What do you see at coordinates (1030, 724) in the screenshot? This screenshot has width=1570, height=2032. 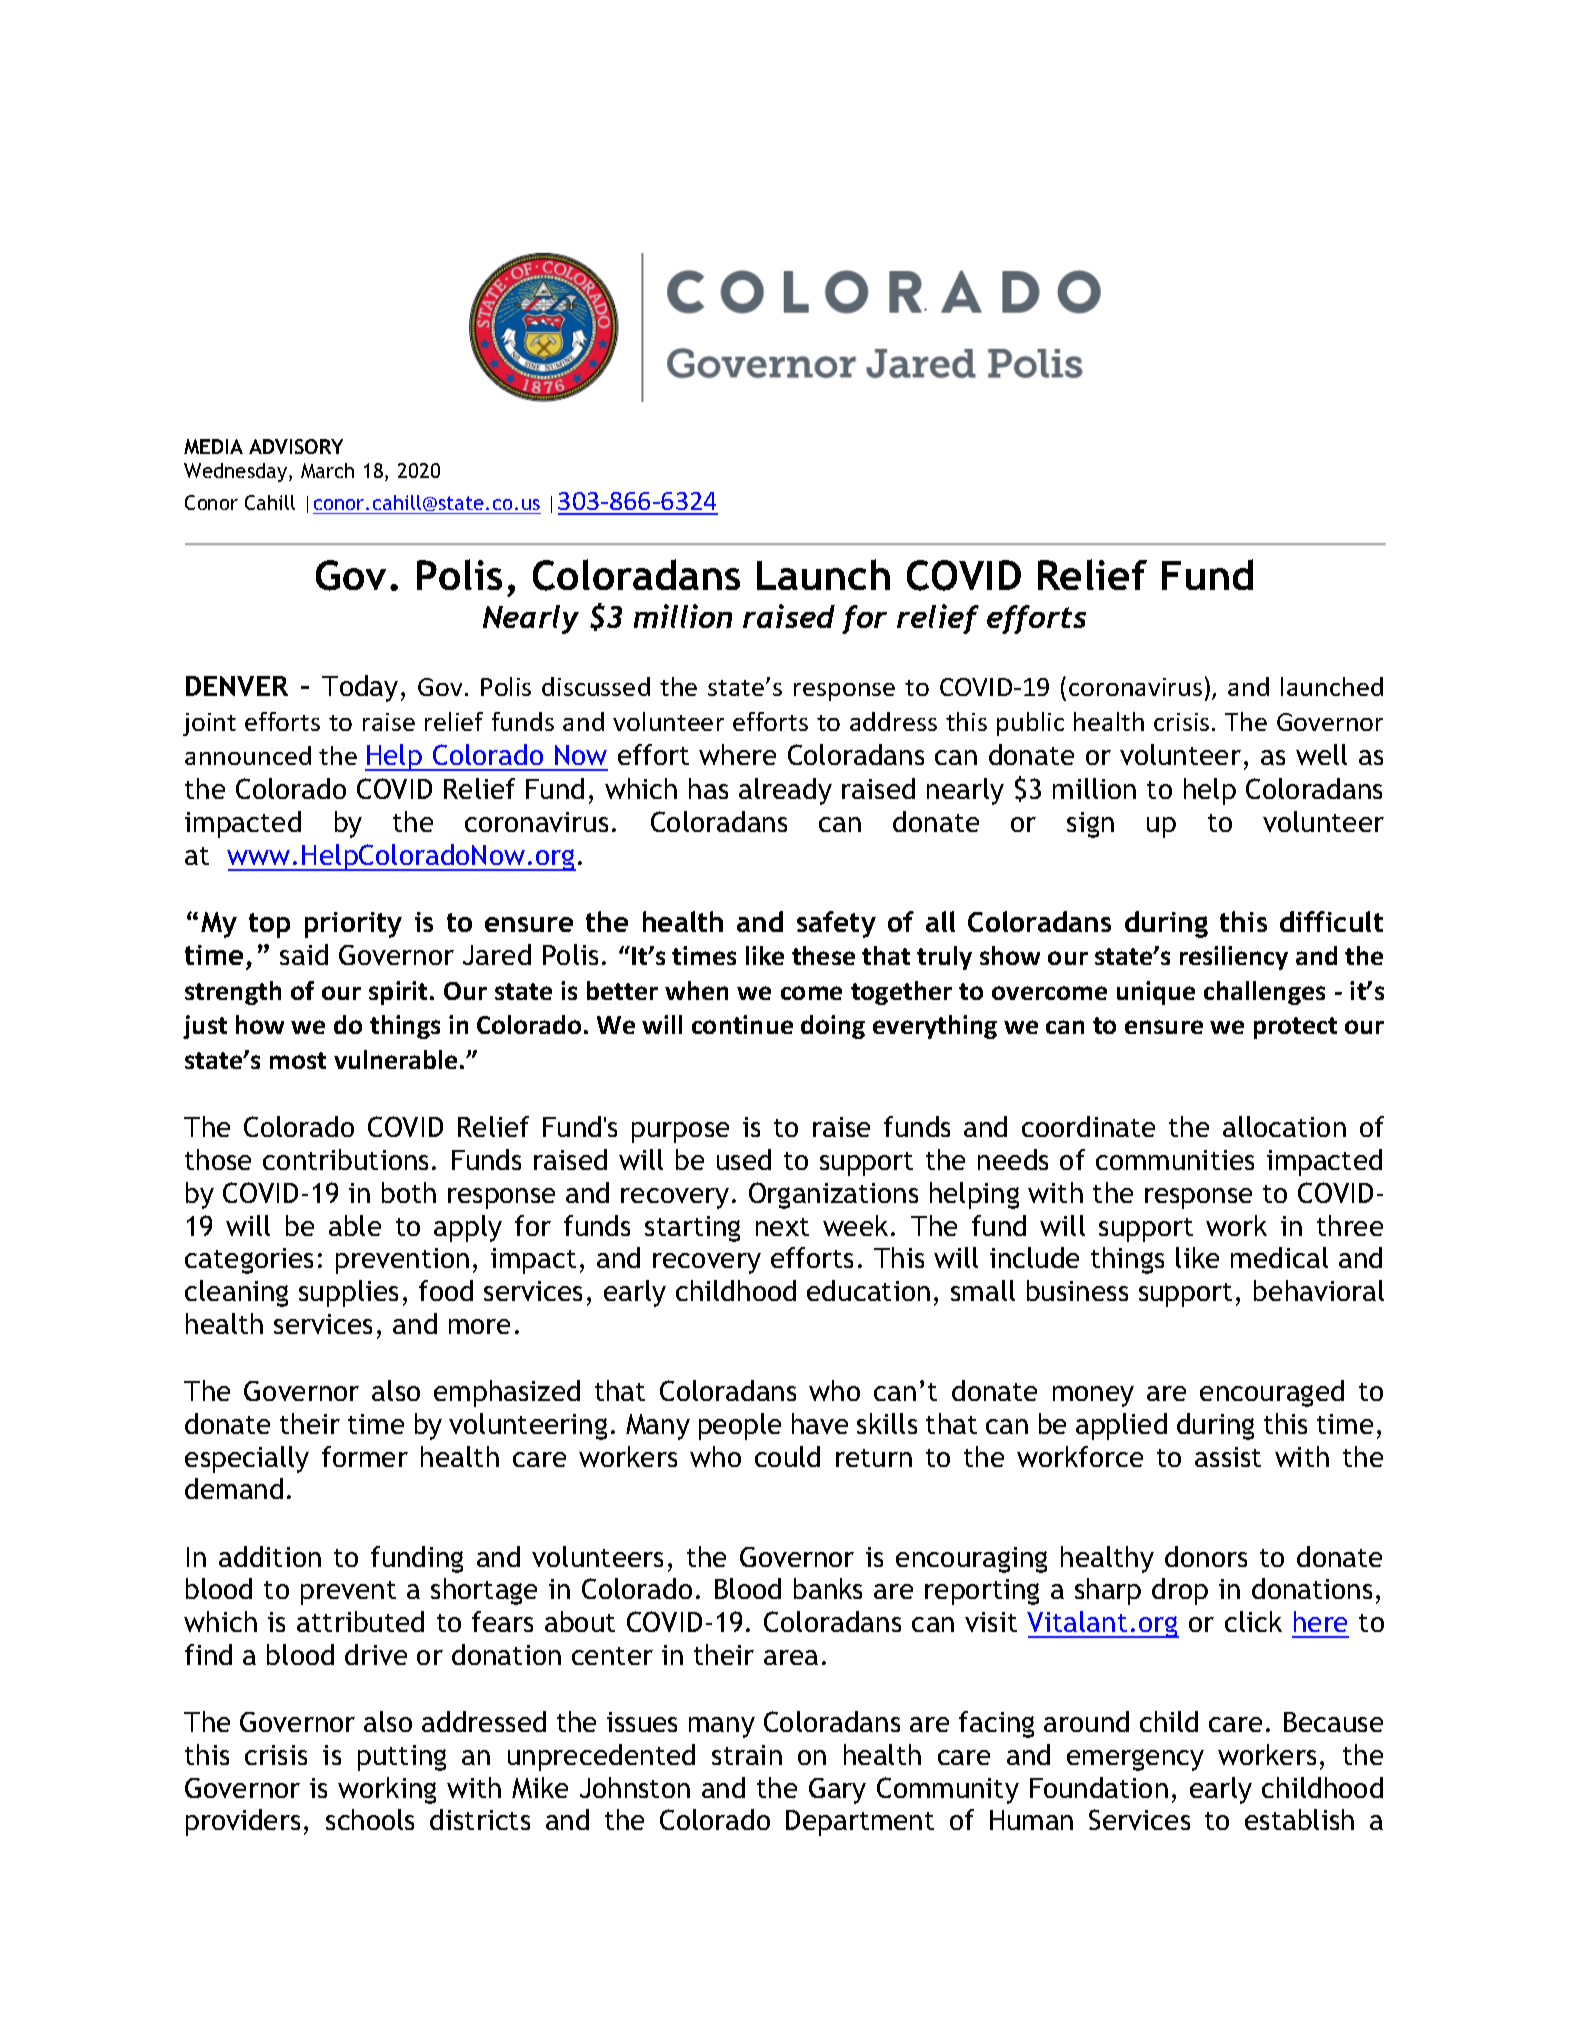 I see `public` at bounding box center [1030, 724].
